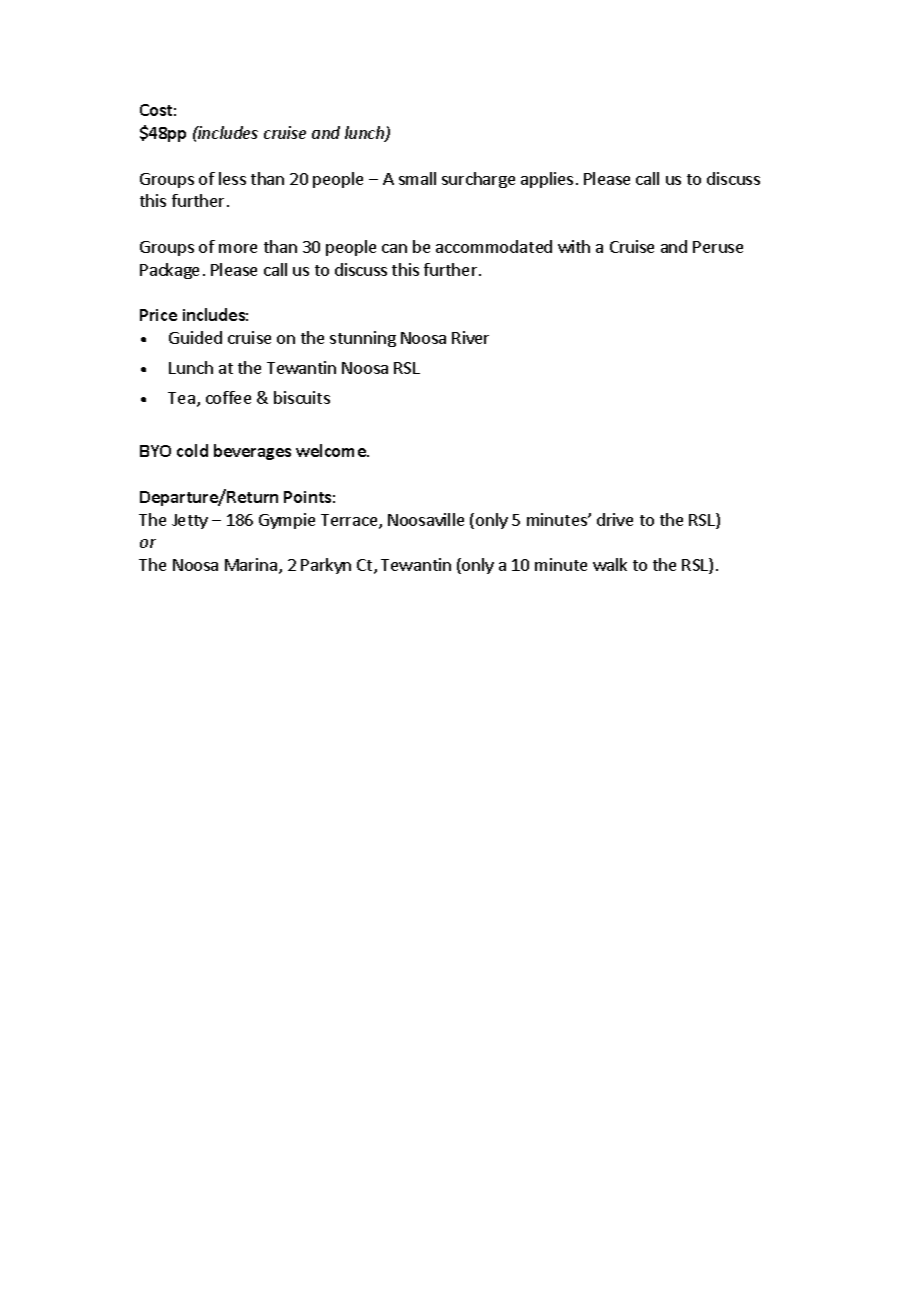 This image has width=924, height=1308. What do you see at coordinates (251, 564) in the image?
I see `Marina` at bounding box center [251, 564].
